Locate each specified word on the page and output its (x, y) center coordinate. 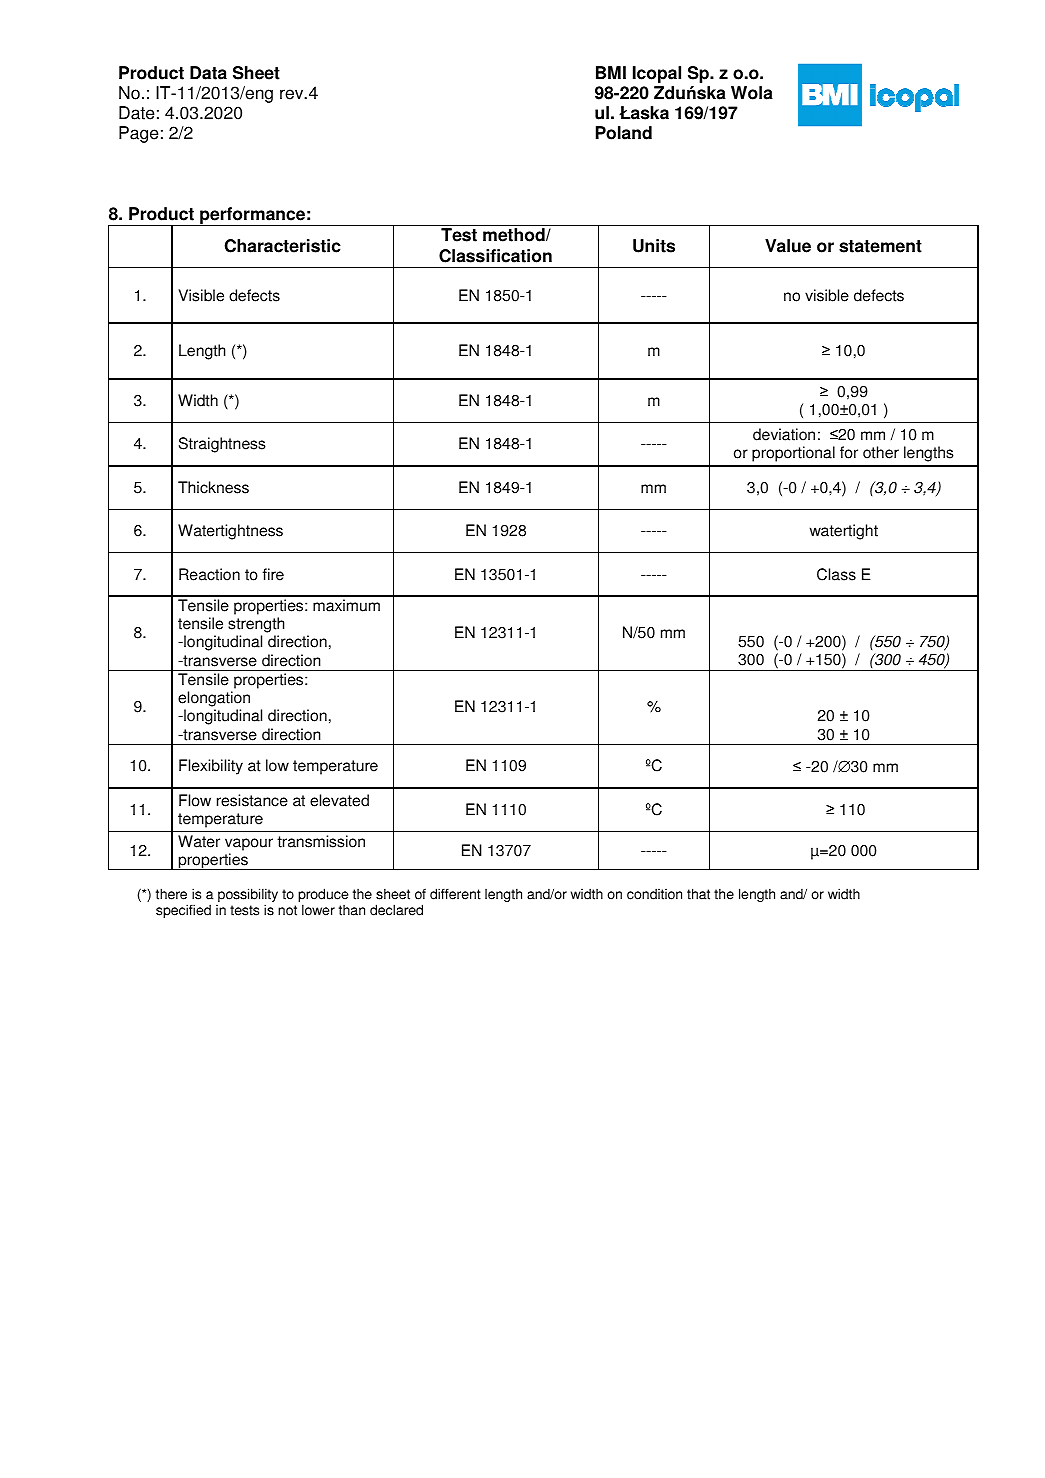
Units (654, 246)
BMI (611, 72)
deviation (784, 434)
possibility (248, 896)
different (455, 894)
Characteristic (283, 246)
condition (654, 894)
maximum (346, 605)
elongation (214, 700)
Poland (624, 133)
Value (788, 246)
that (698, 894)
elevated (339, 800)
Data (208, 73)
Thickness (213, 487)
